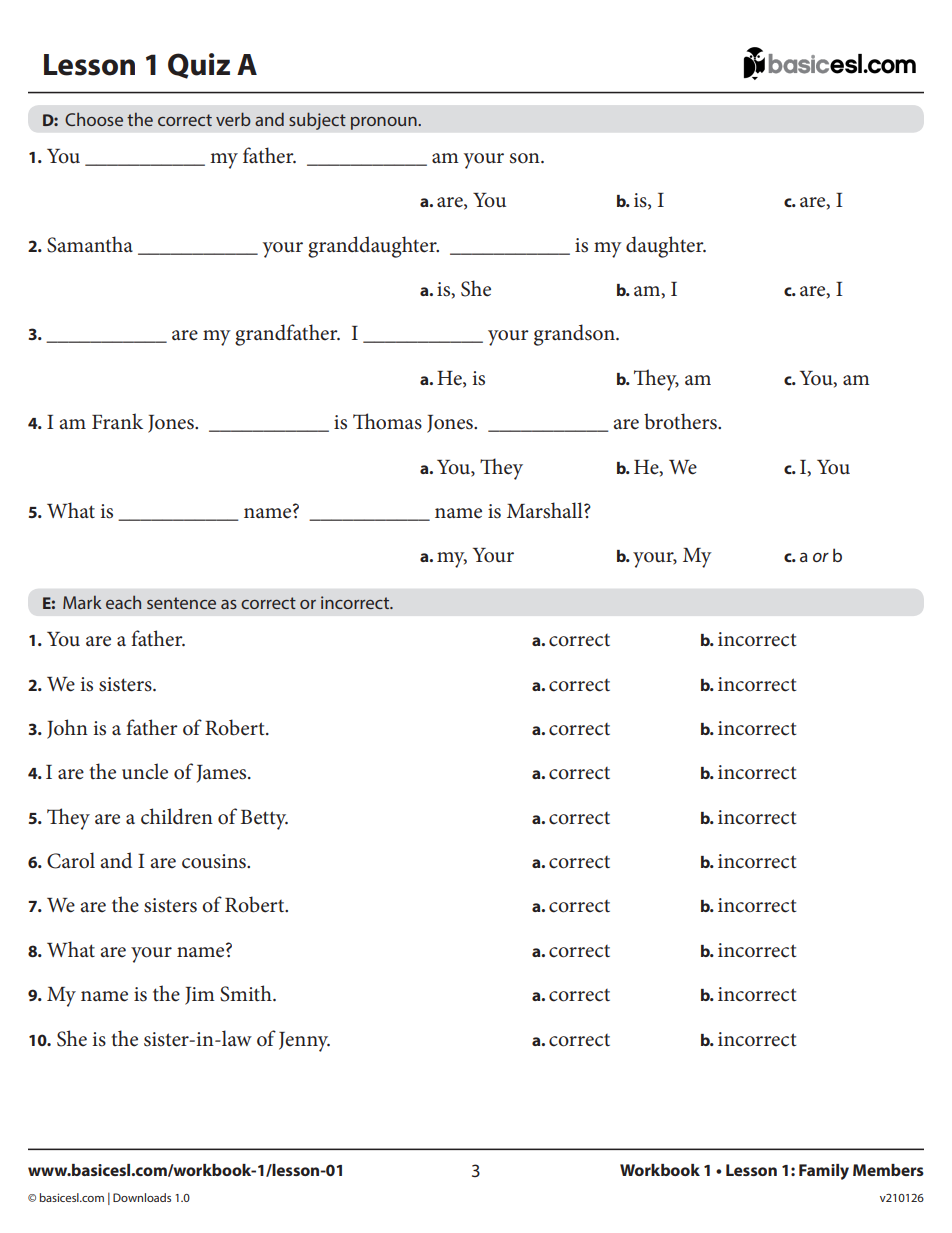  I want to click on Frank, so click(117, 421).
